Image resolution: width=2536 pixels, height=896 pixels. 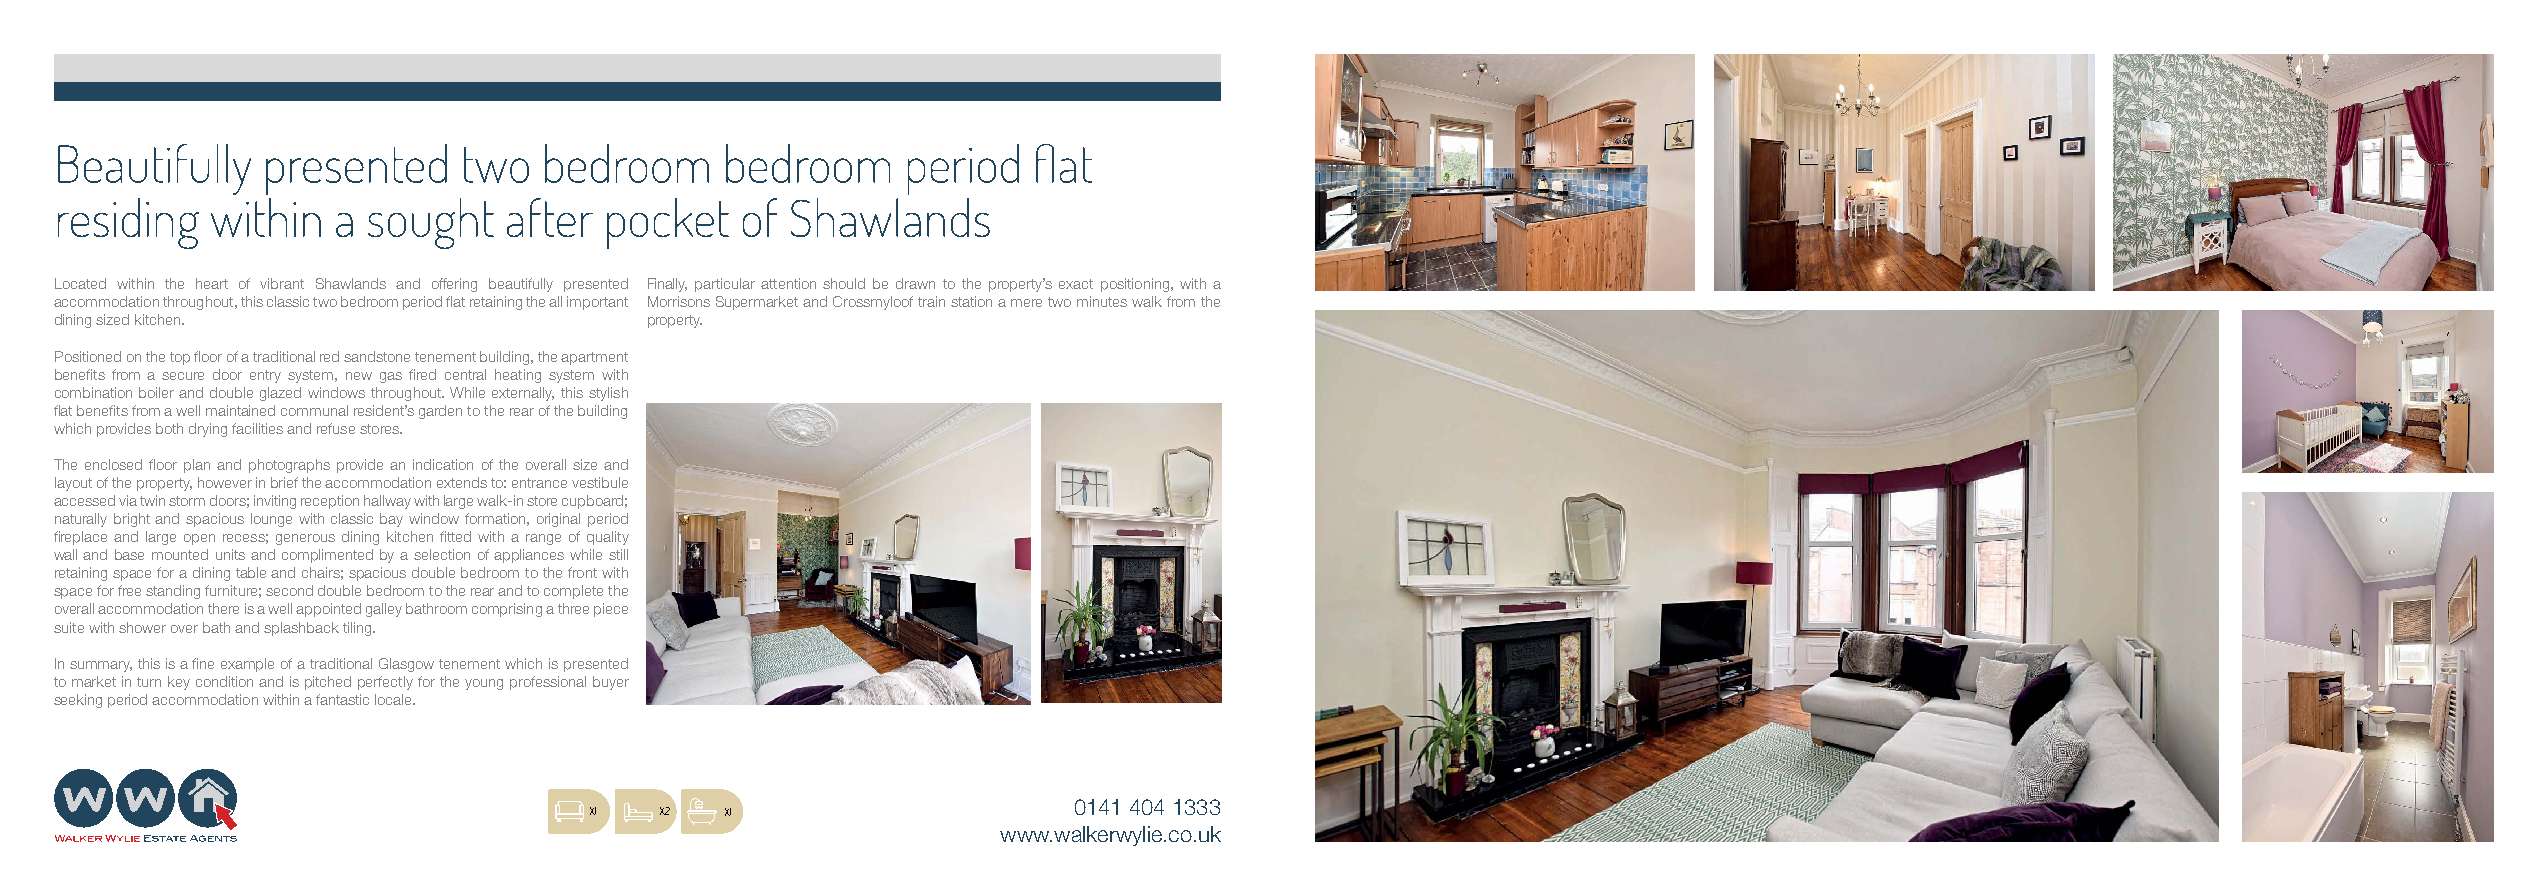 What do you see at coordinates (179, 683) in the image?
I see `key` at bounding box center [179, 683].
